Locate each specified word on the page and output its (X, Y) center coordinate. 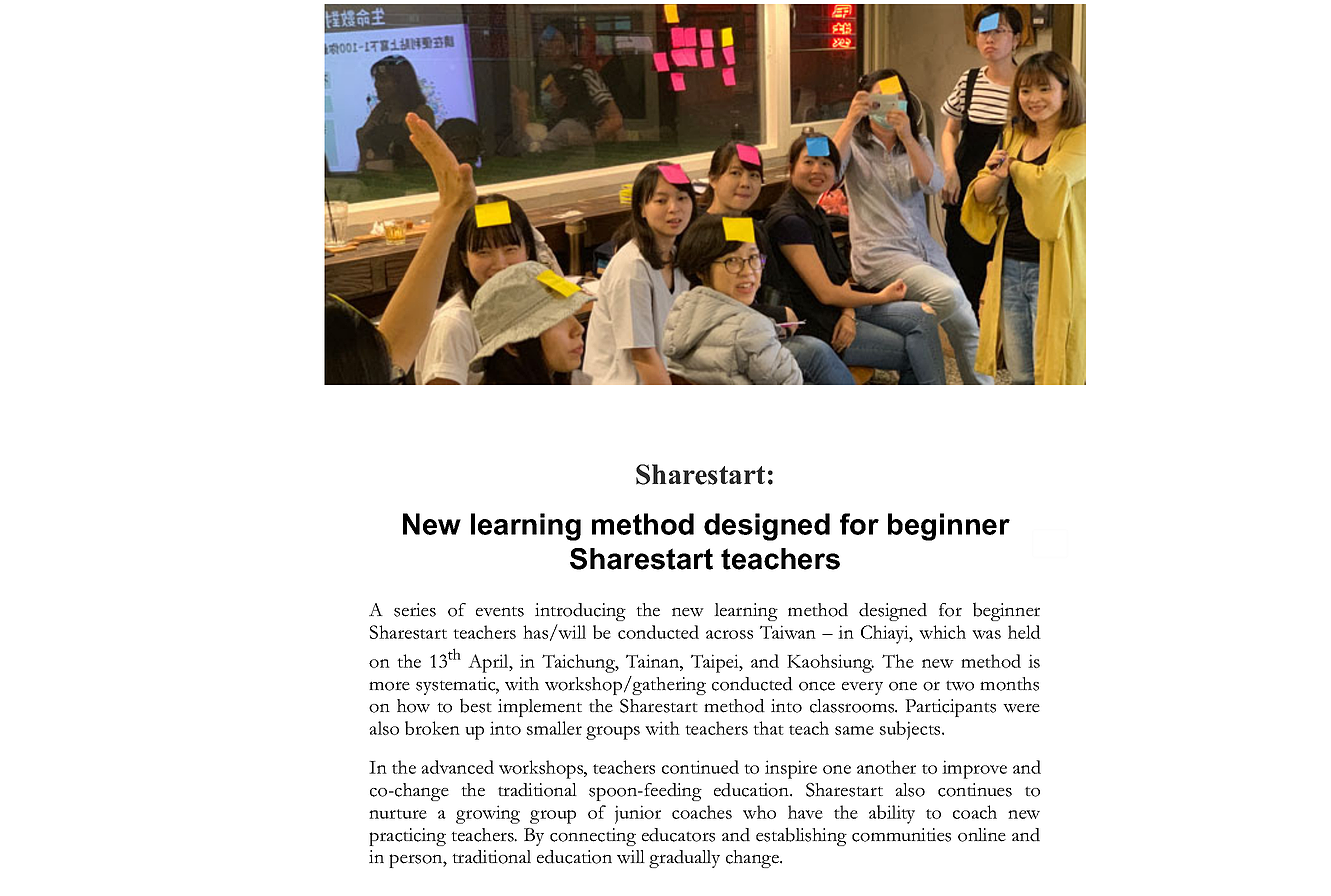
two (960, 685)
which (942, 632)
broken (432, 728)
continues (975, 790)
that (768, 728)
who (759, 812)
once (817, 686)
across (729, 634)
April (489, 663)
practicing (407, 837)
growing (488, 814)
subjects (911, 730)
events (500, 612)
